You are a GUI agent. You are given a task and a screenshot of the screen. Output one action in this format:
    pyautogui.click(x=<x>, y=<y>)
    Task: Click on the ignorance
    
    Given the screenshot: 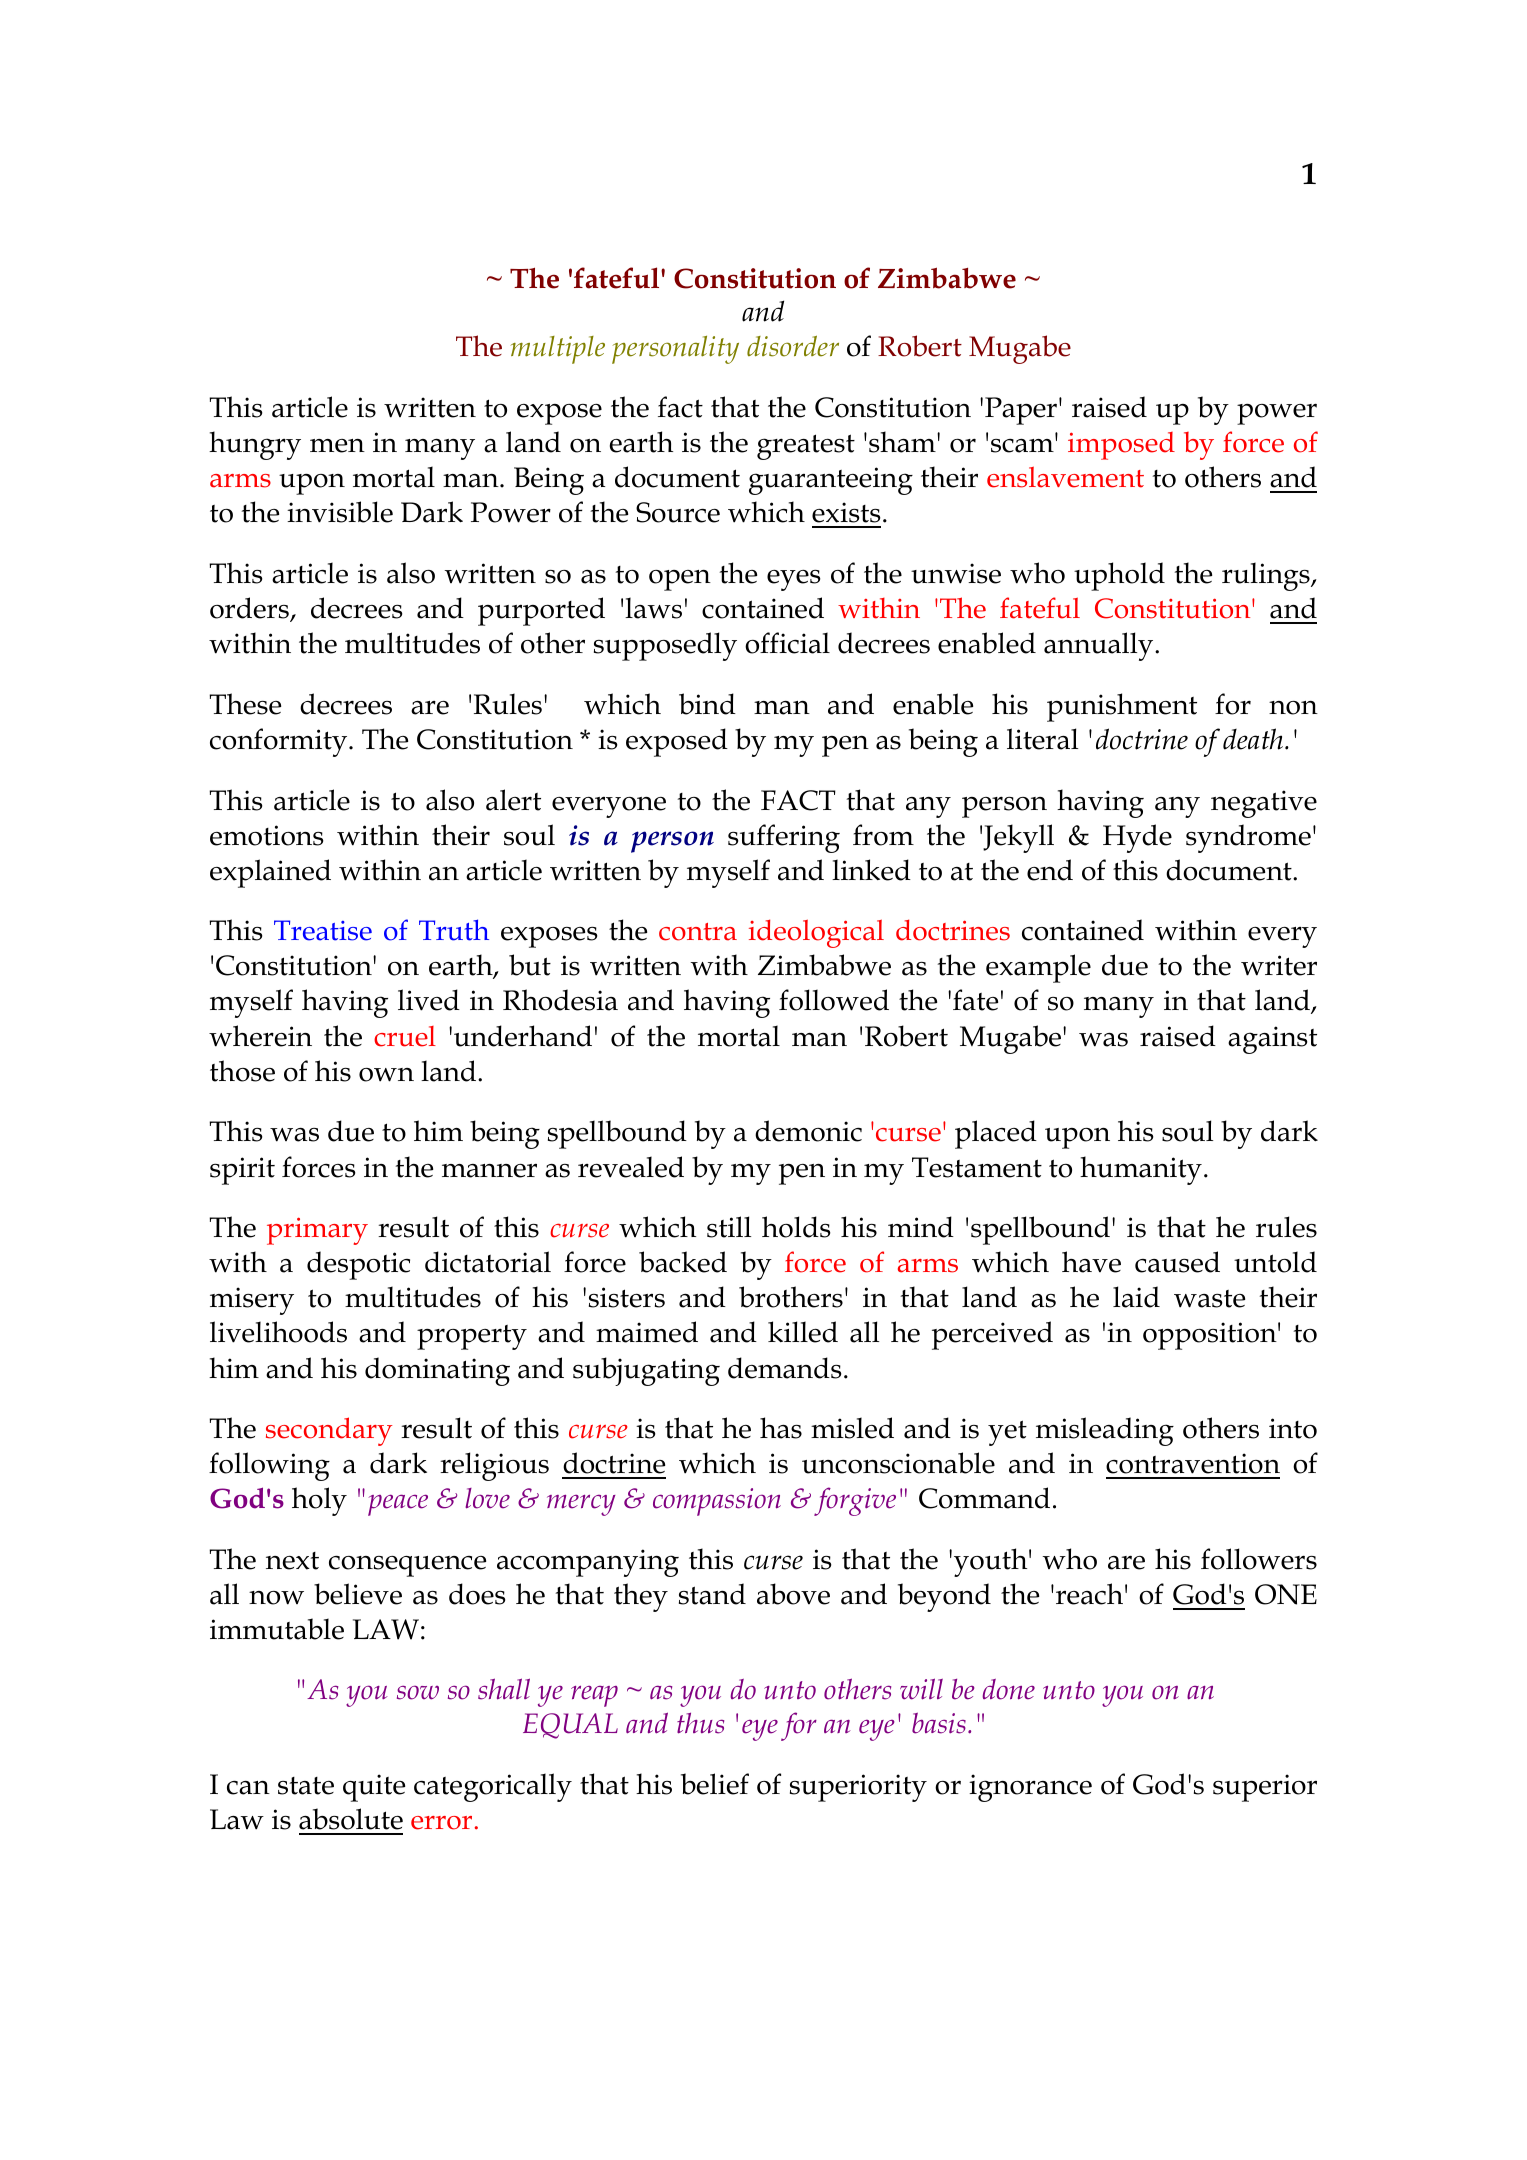 What is the action you would take?
    pyautogui.click(x=1030, y=1788)
